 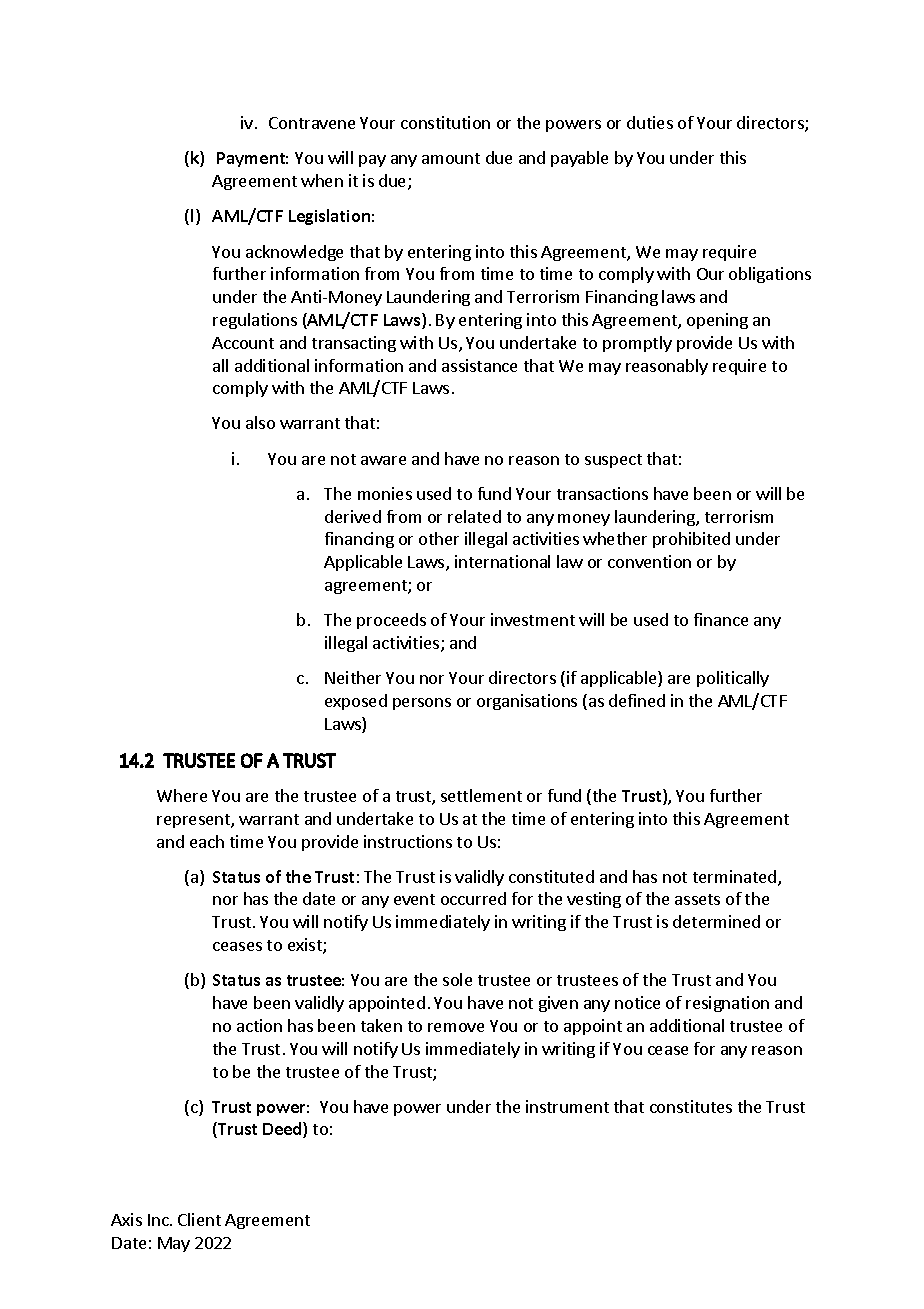 I want to click on settlement, so click(x=481, y=795).
